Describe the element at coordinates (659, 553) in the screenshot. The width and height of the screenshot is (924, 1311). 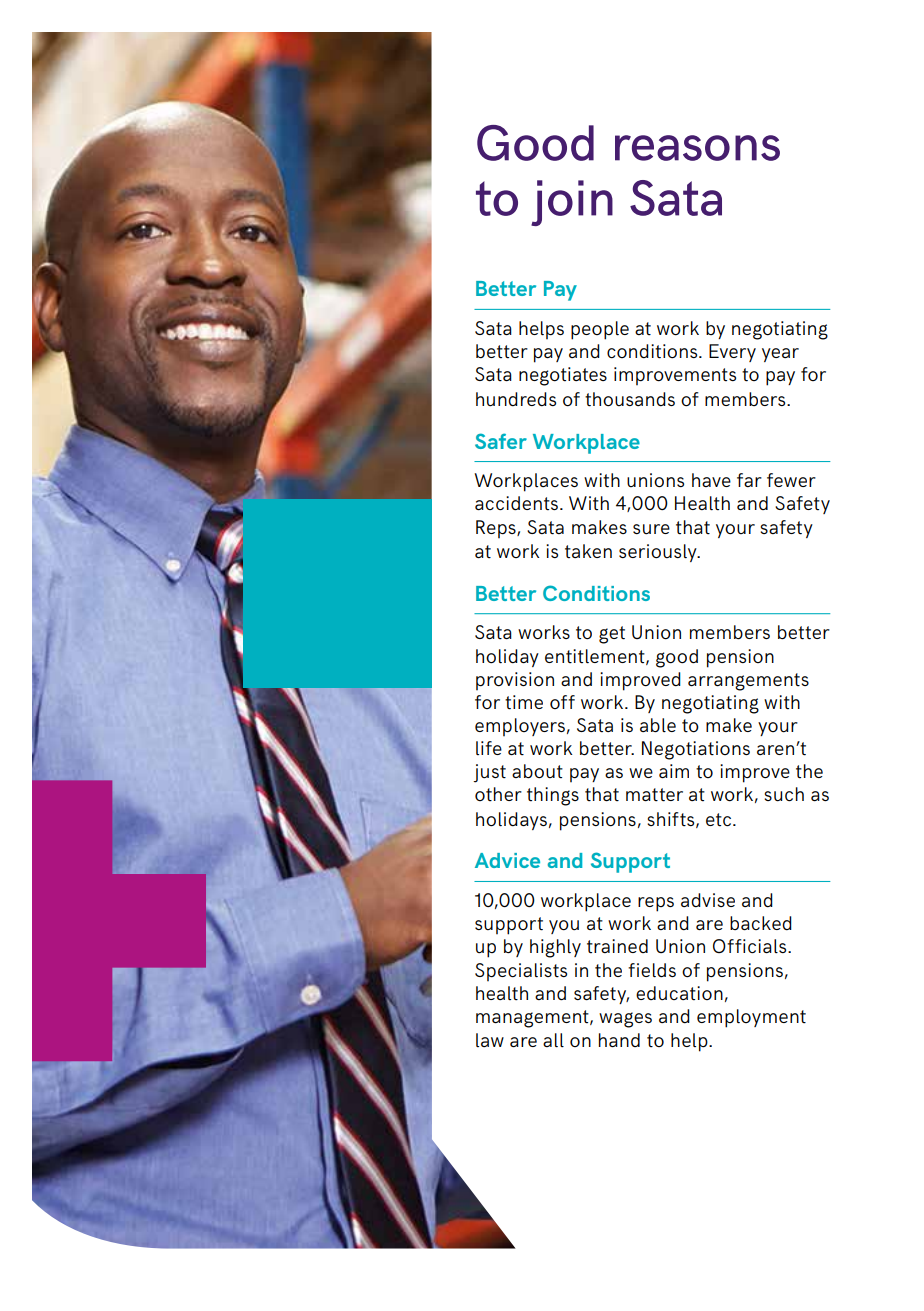
I see `seriously` at that location.
